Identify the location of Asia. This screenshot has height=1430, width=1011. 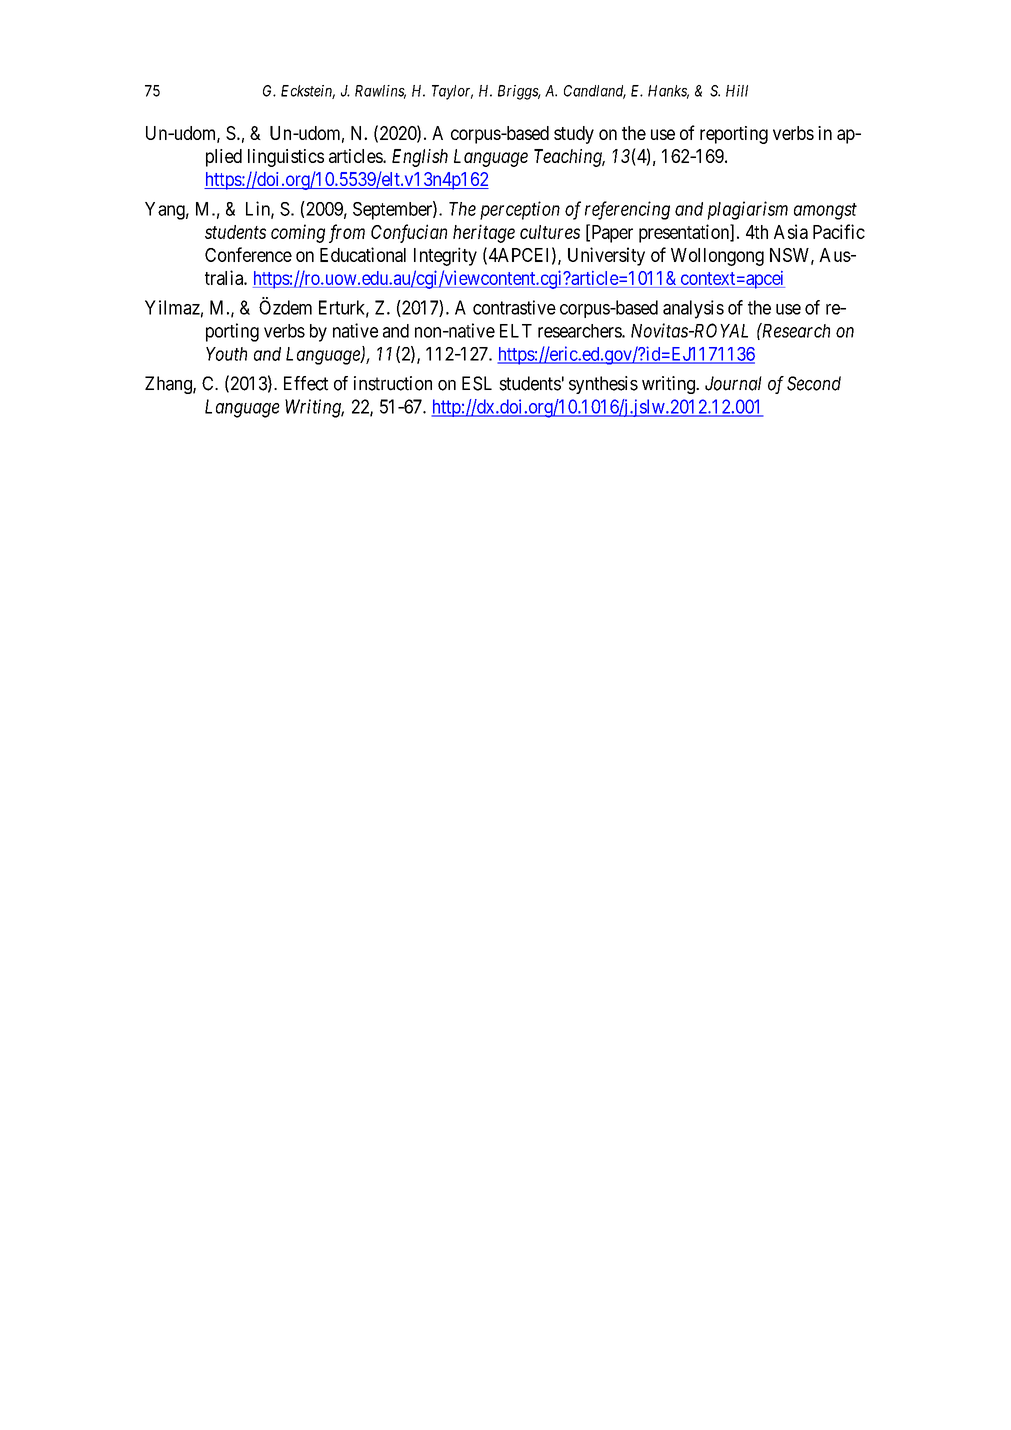
(791, 231).
